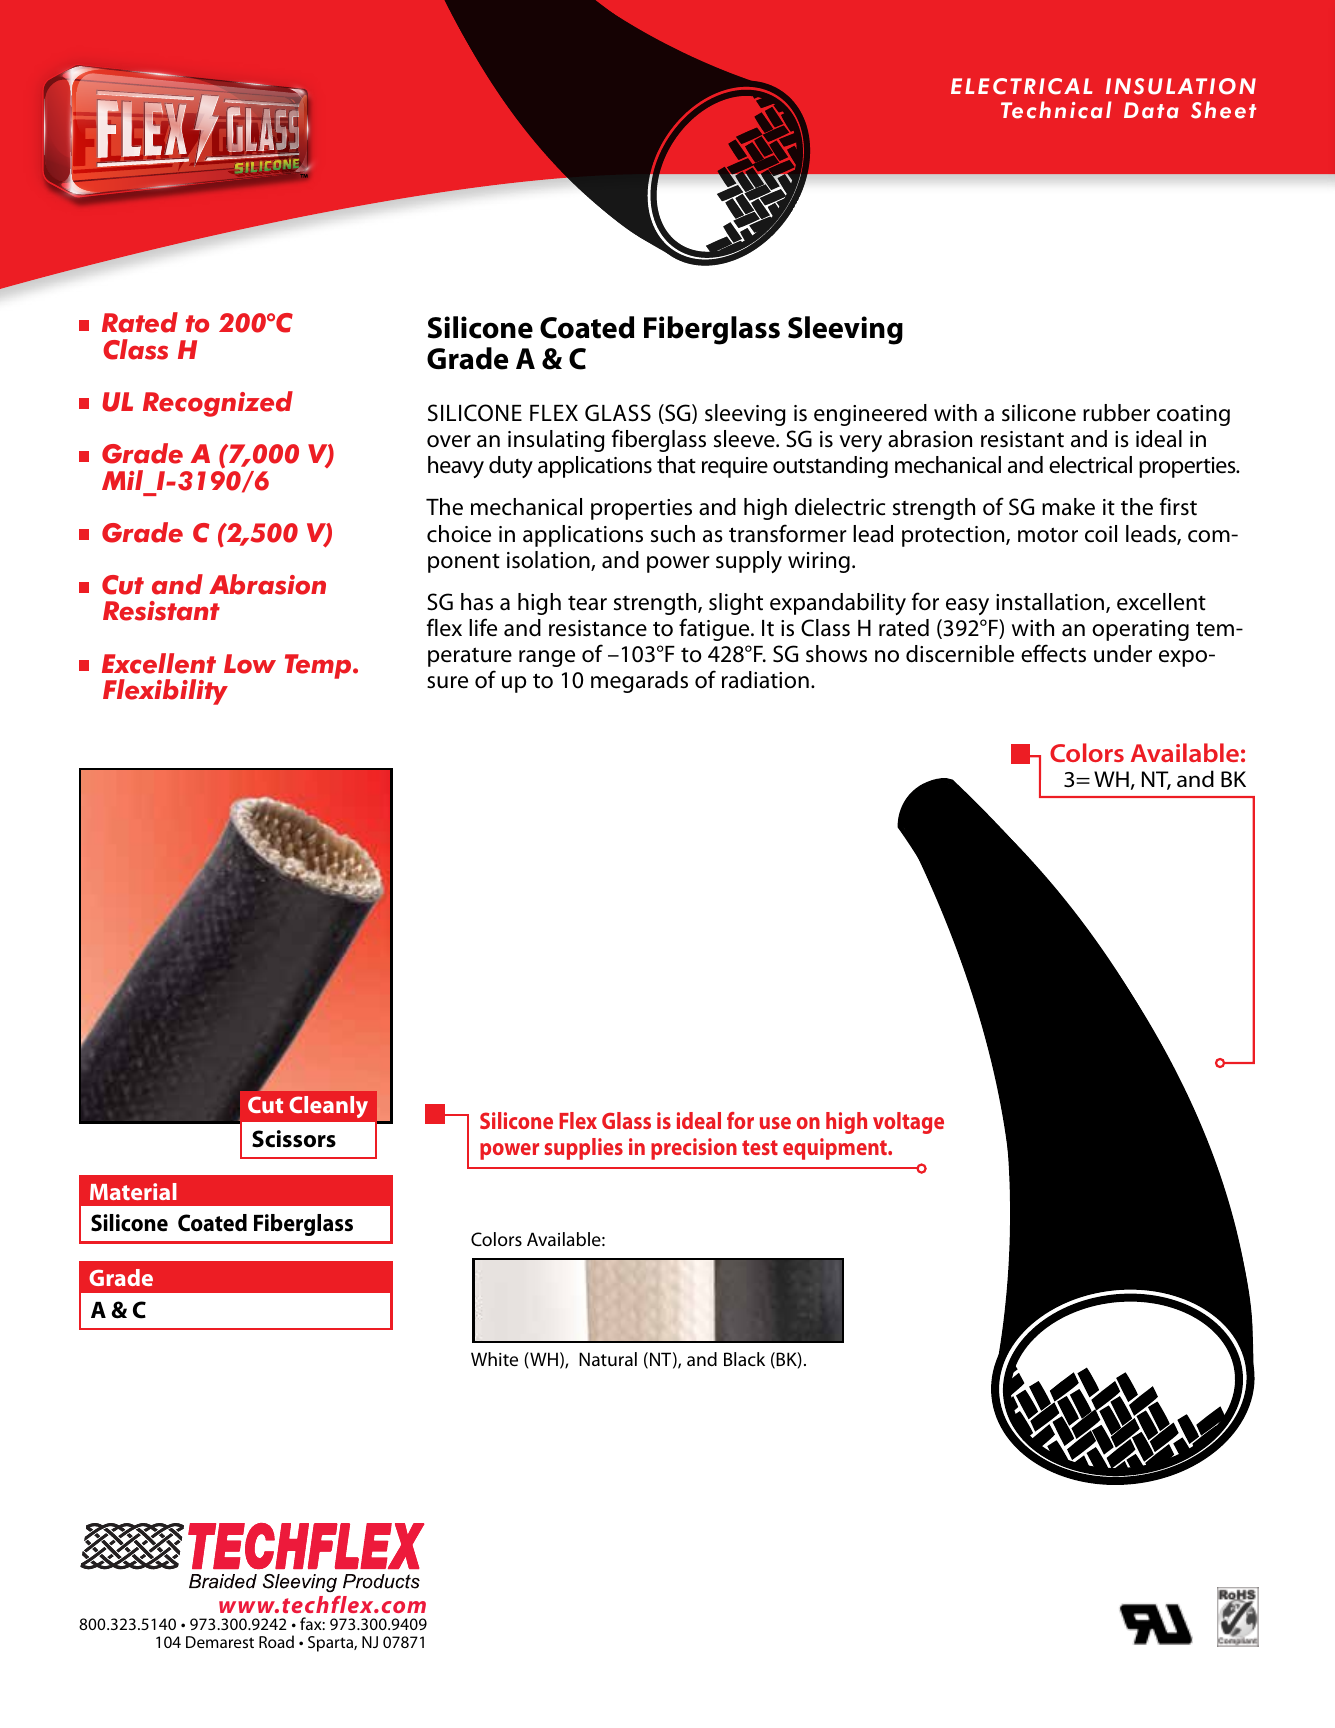 Image resolution: width=1335 pixels, height=1728 pixels. Describe the element at coordinates (608, 1359) in the screenshot. I see `Natural` at that location.
